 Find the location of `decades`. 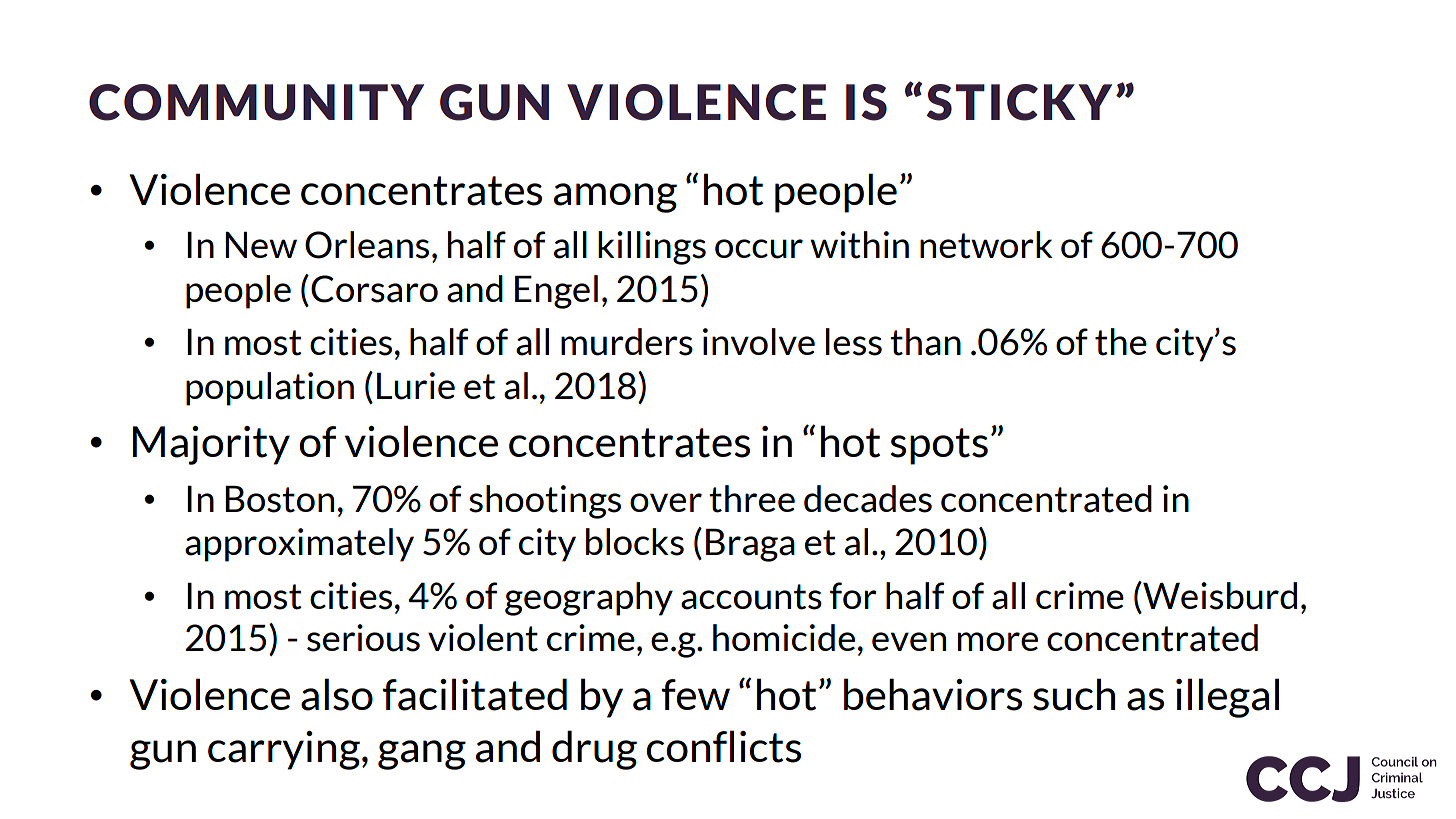

decades is located at coordinates (868, 499).
